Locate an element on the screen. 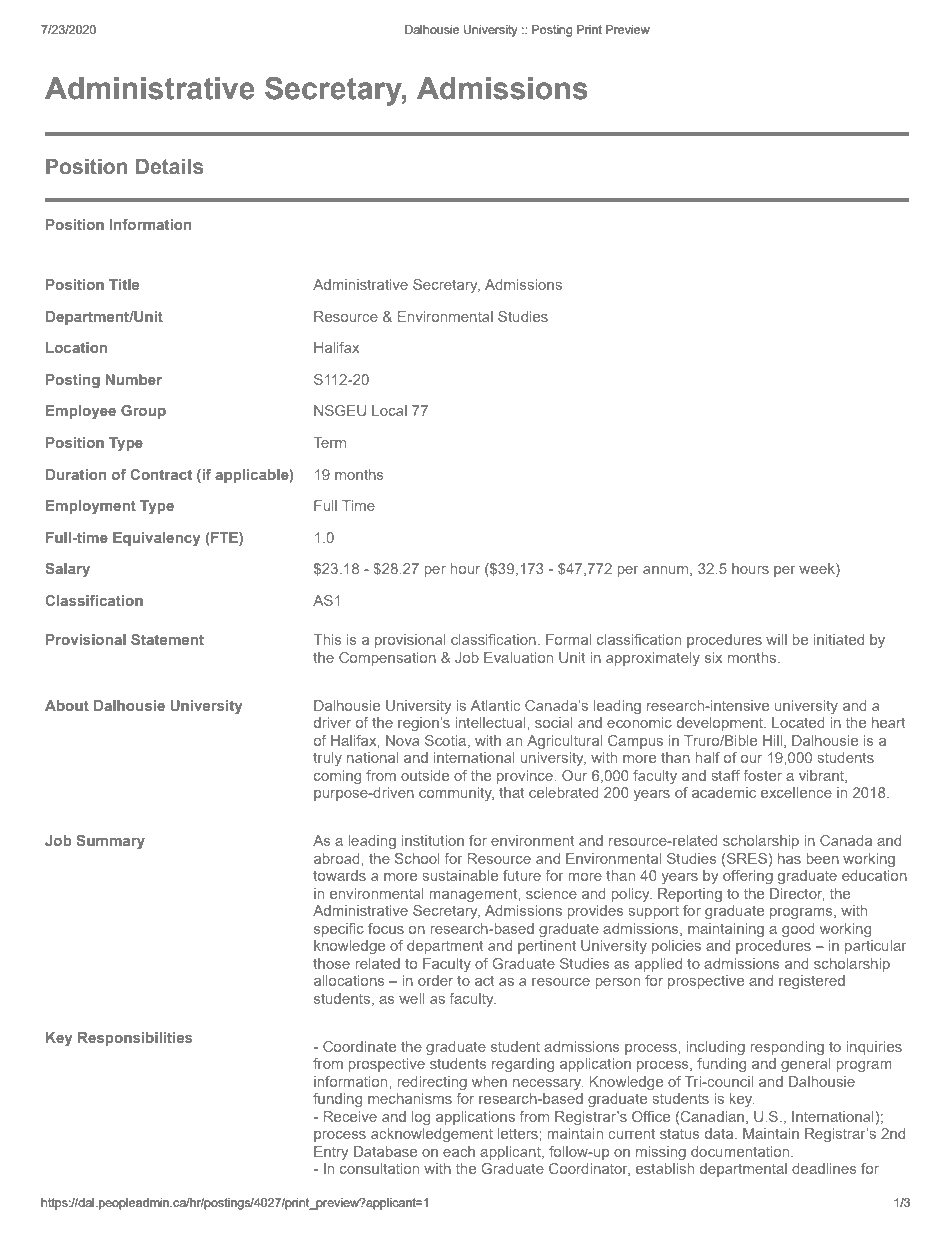 This screenshot has width=952, height=1233. excellence is located at coordinates (796, 792).
